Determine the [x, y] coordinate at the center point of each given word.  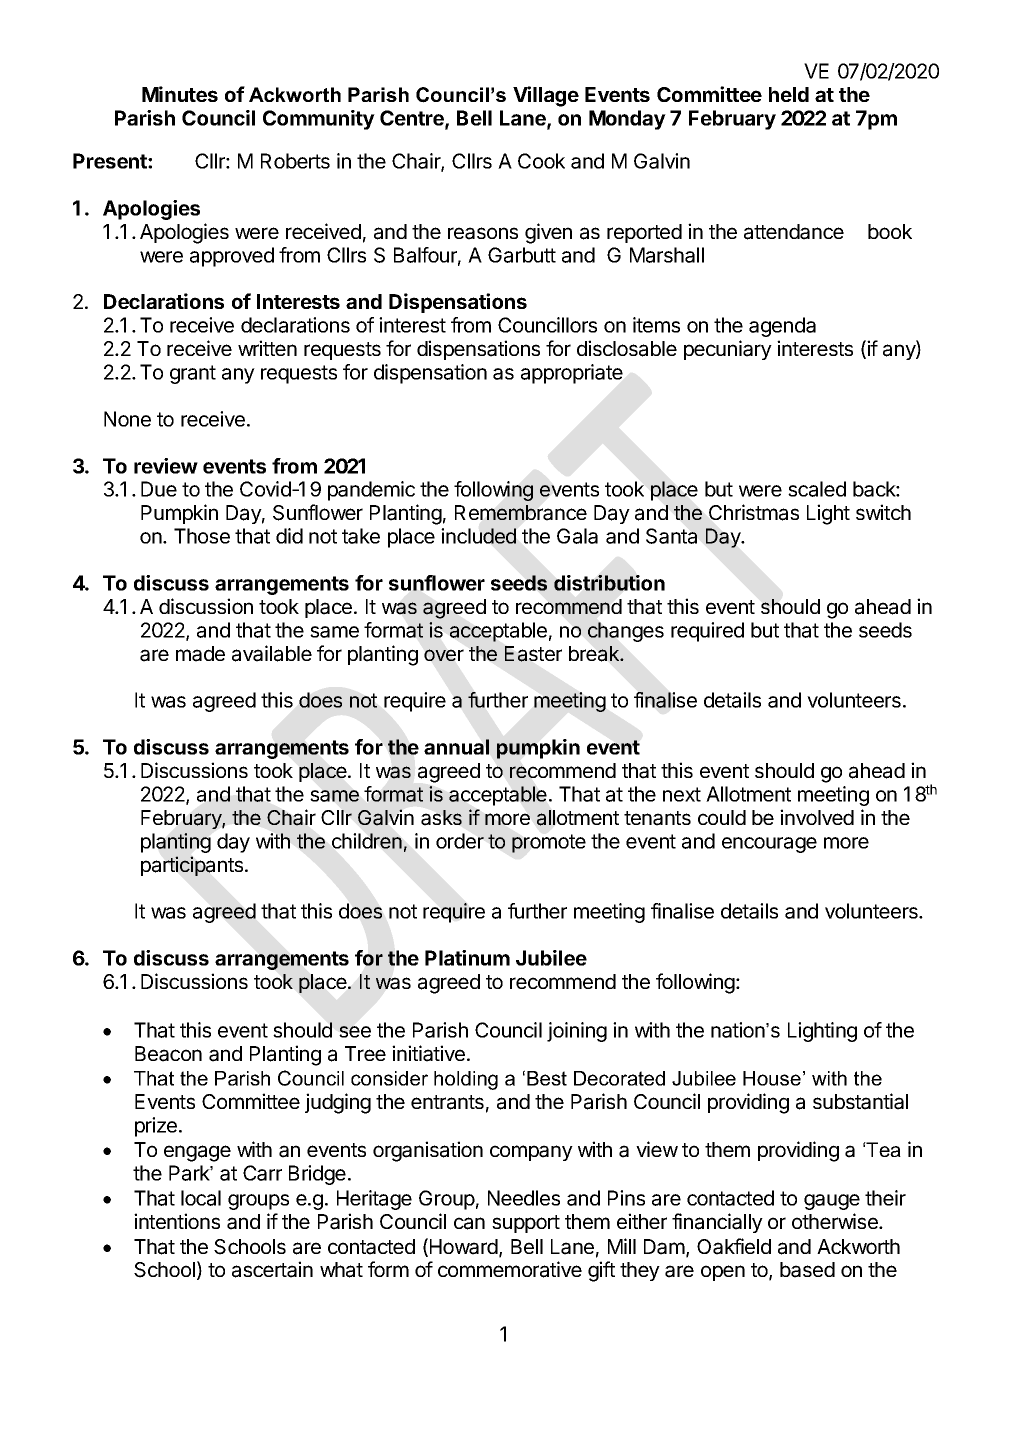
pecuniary [728, 350]
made [200, 654]
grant [193, 374]
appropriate [572, 374]
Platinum [467, 958]
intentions [177, 1221]
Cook [541, 161]
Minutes [180, 94]
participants [193, 866]
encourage [769, 845]
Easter [533, 654]
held [789, 94]
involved [817, 817]
